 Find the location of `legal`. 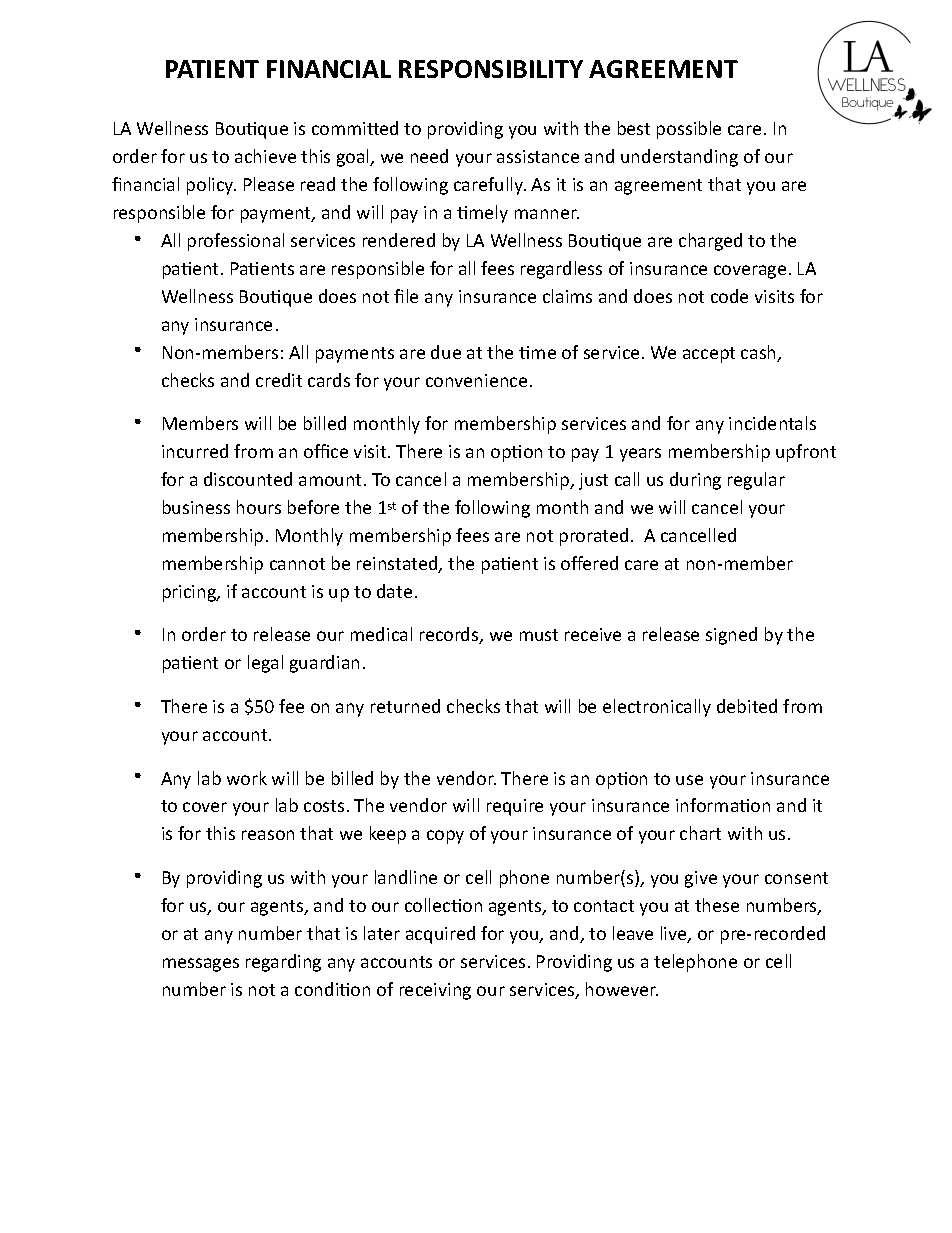

legal is located at coordinates (265, 664).
